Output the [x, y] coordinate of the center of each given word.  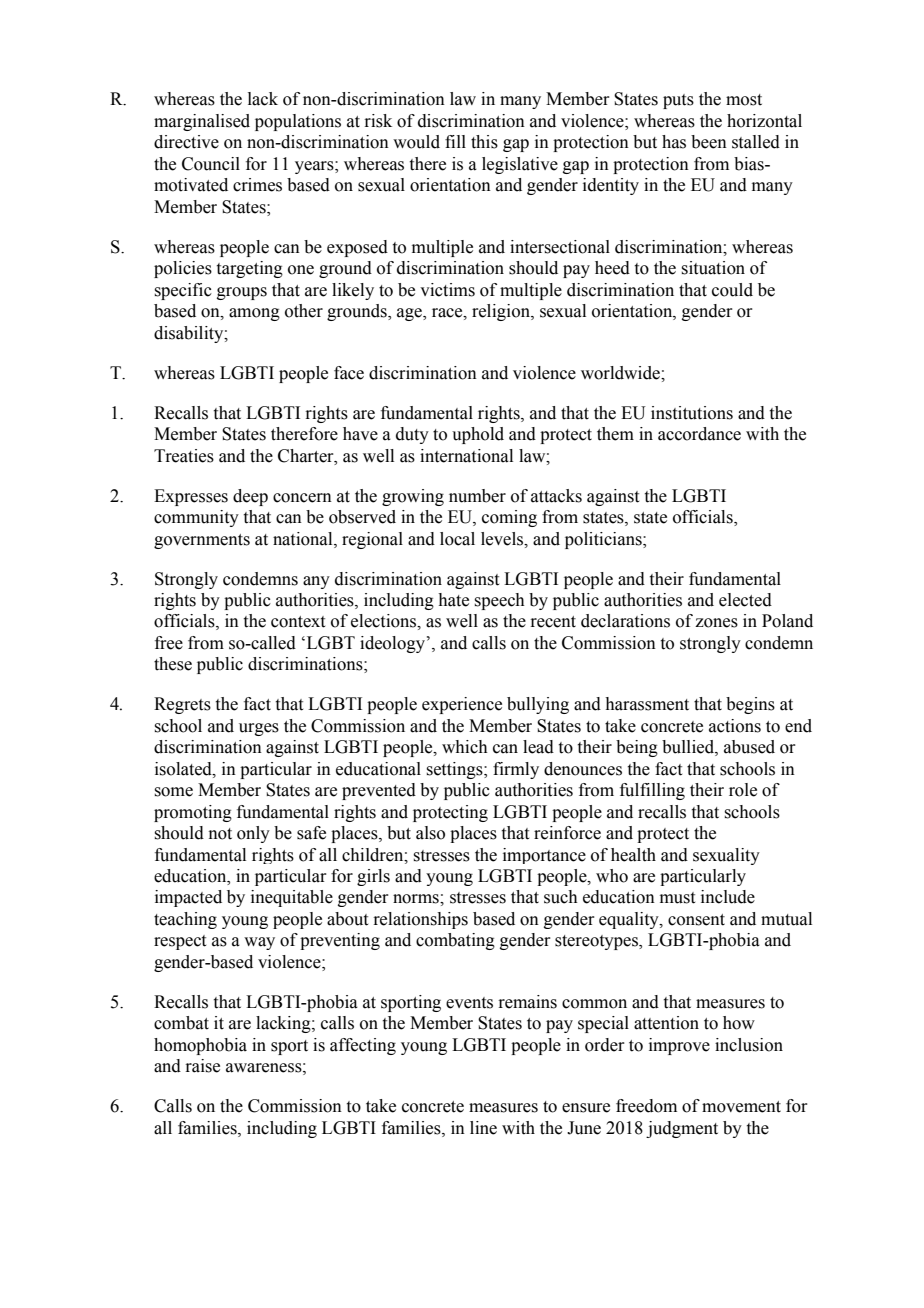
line [483, 1128]
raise [202, 1066]
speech [499, 601]
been [709, 142]
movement [741, 1107]
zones [716, 623]
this [484, 142]
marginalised [202, 122]
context [298, 622]
